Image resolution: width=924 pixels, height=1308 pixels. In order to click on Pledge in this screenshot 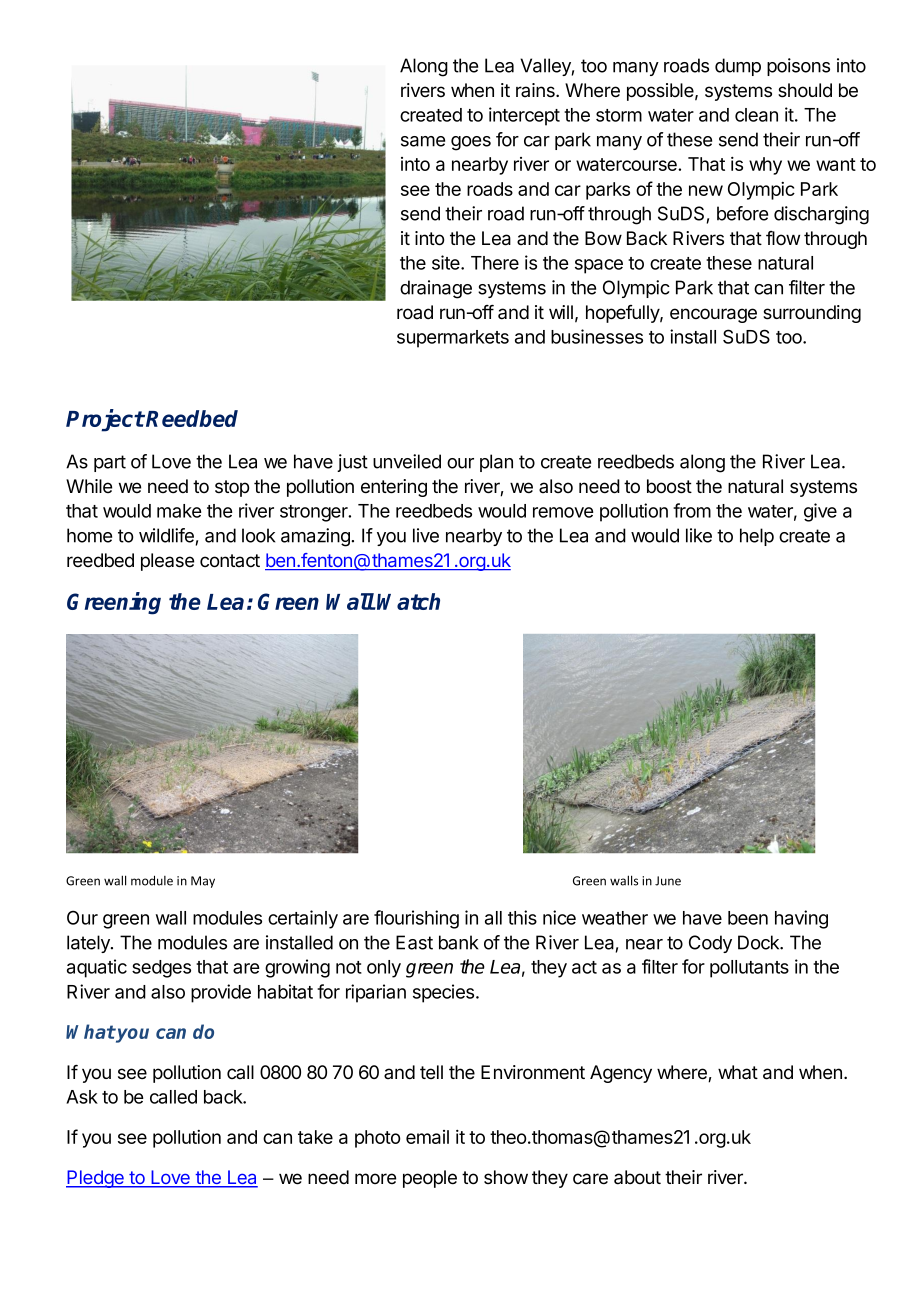, I will do `click(96, 1179)`.
